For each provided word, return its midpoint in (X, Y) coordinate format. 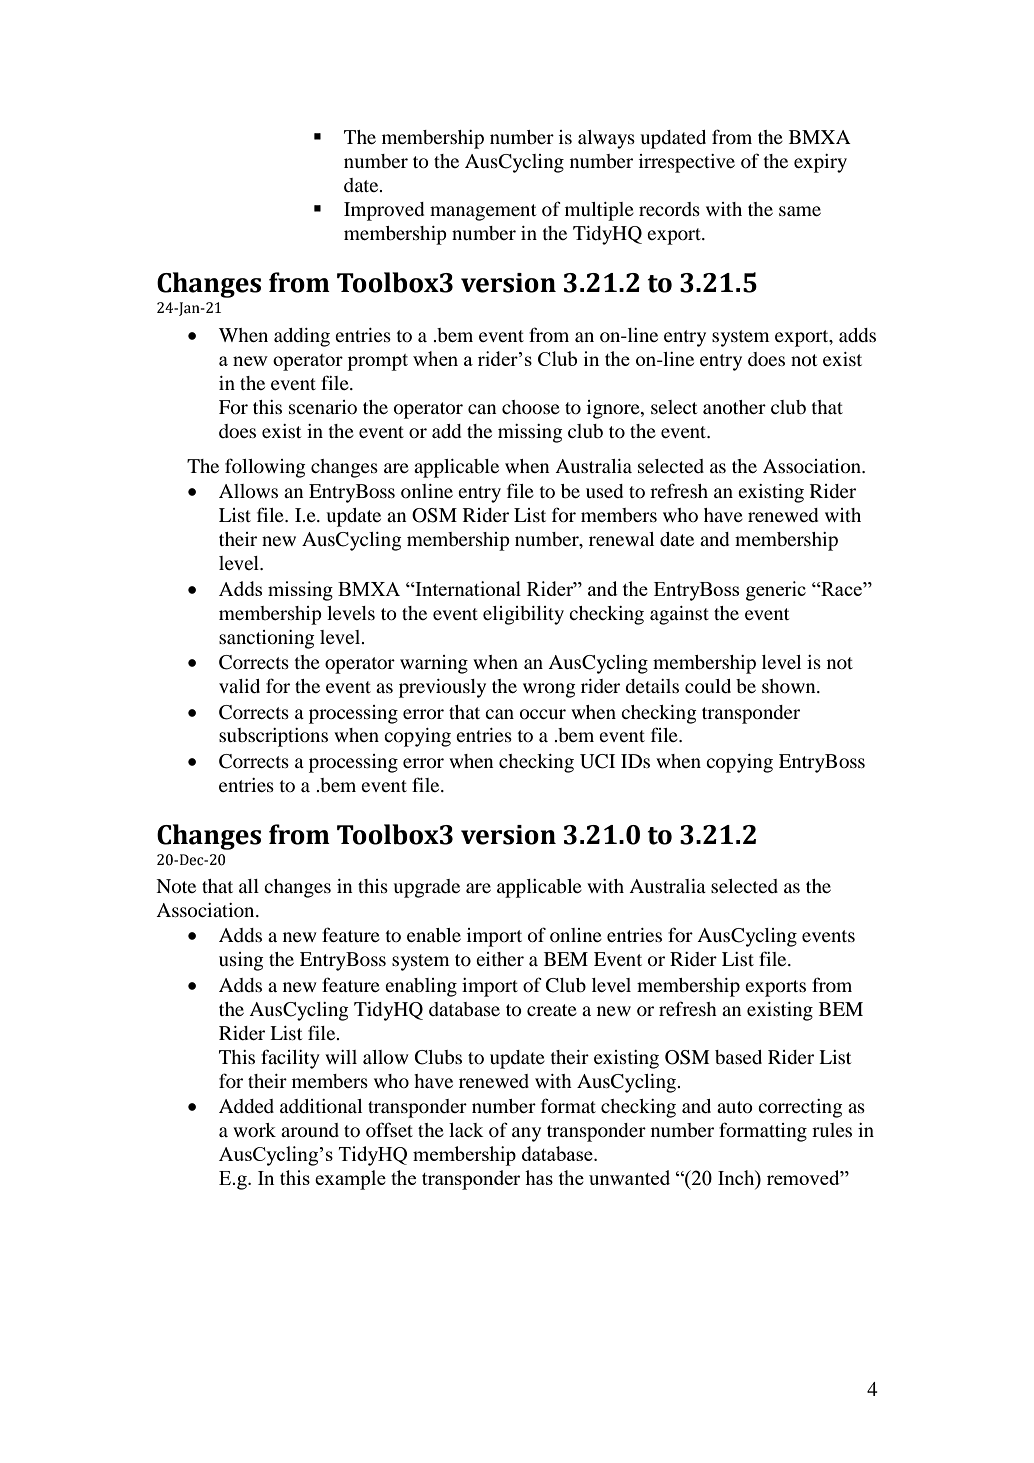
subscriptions (273, 737)
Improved (384, 211)
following (265, 468)
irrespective (687, 163)
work (254, 1130)
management (483, 212)
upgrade (426, 888)
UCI (597, 761)
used (604, 491)
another (734, 407)
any (526, 1134)
